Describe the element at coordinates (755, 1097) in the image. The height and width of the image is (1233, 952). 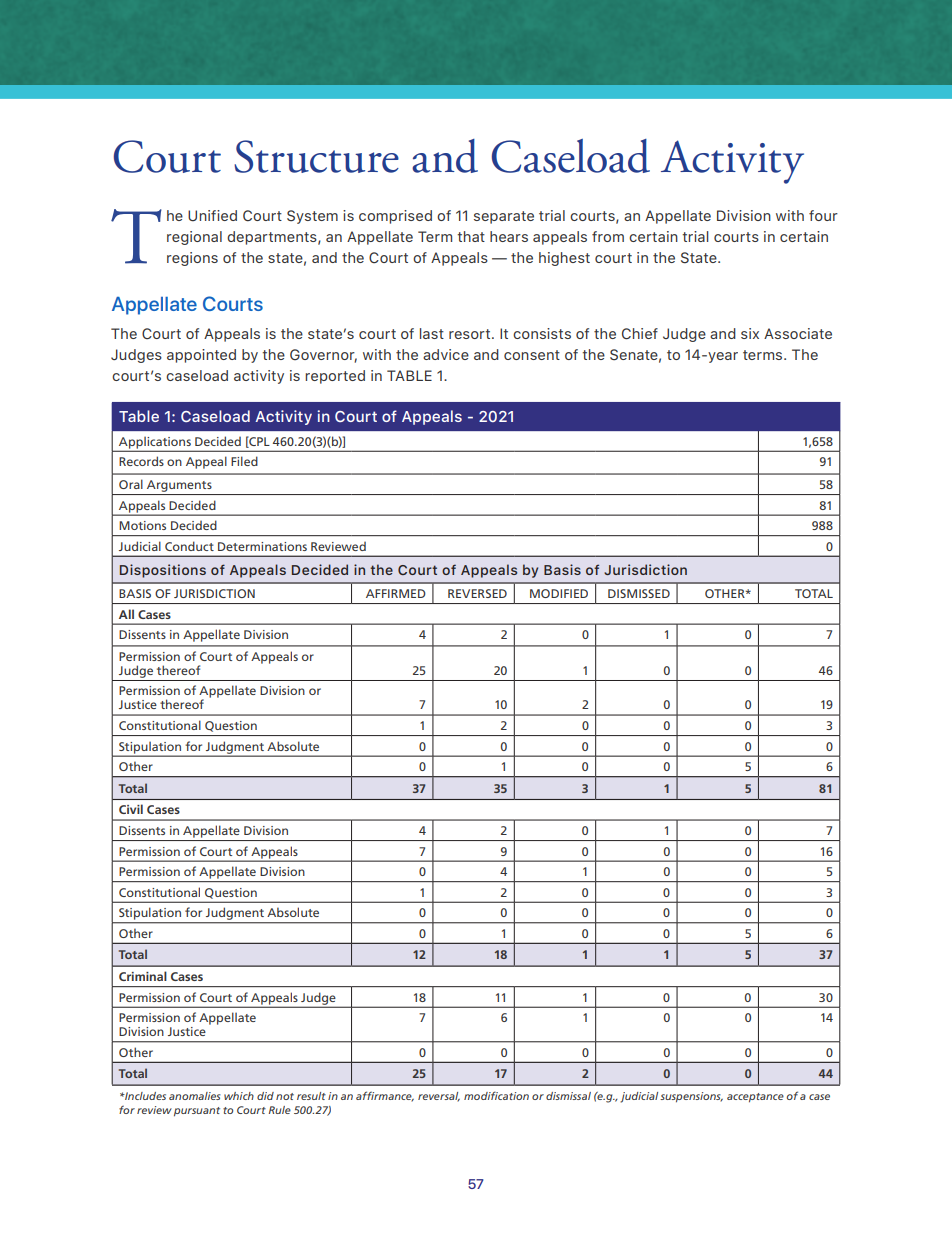
I see `acceptance` at that location.
